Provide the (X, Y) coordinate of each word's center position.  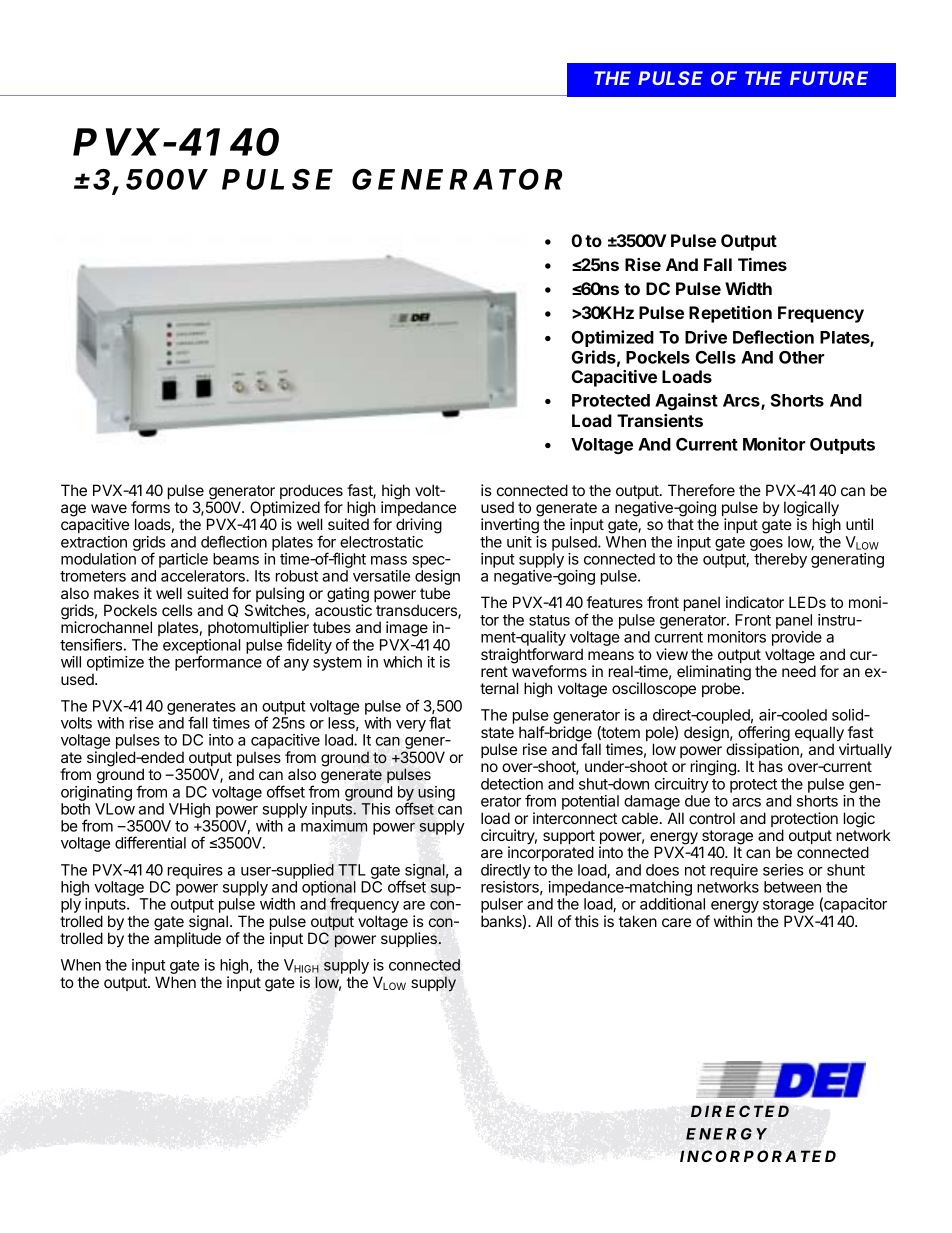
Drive (706, 337)
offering (763, 735)
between (792, 887)
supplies (409, 939)
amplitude (187, 939)
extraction (94, 542)
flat (440, 722)
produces (311, 493)
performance (218, 663)
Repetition (730, 314)
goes (766, 545)
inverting (510, 526)
